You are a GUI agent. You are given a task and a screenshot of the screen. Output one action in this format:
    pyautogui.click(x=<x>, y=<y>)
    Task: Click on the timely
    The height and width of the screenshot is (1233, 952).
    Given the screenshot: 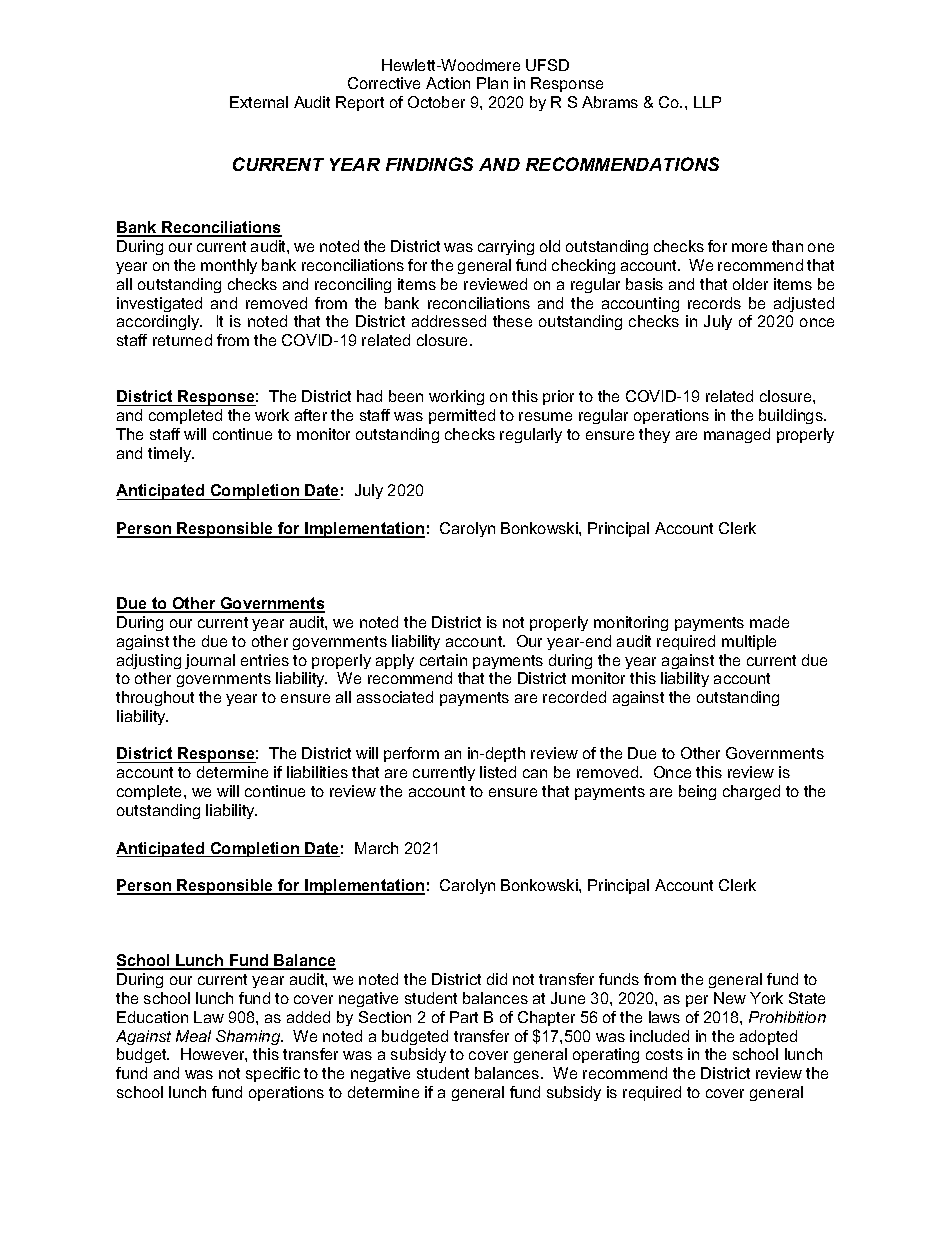 What is the action you would take?
    pyautogui.click(x=171, y=454)
